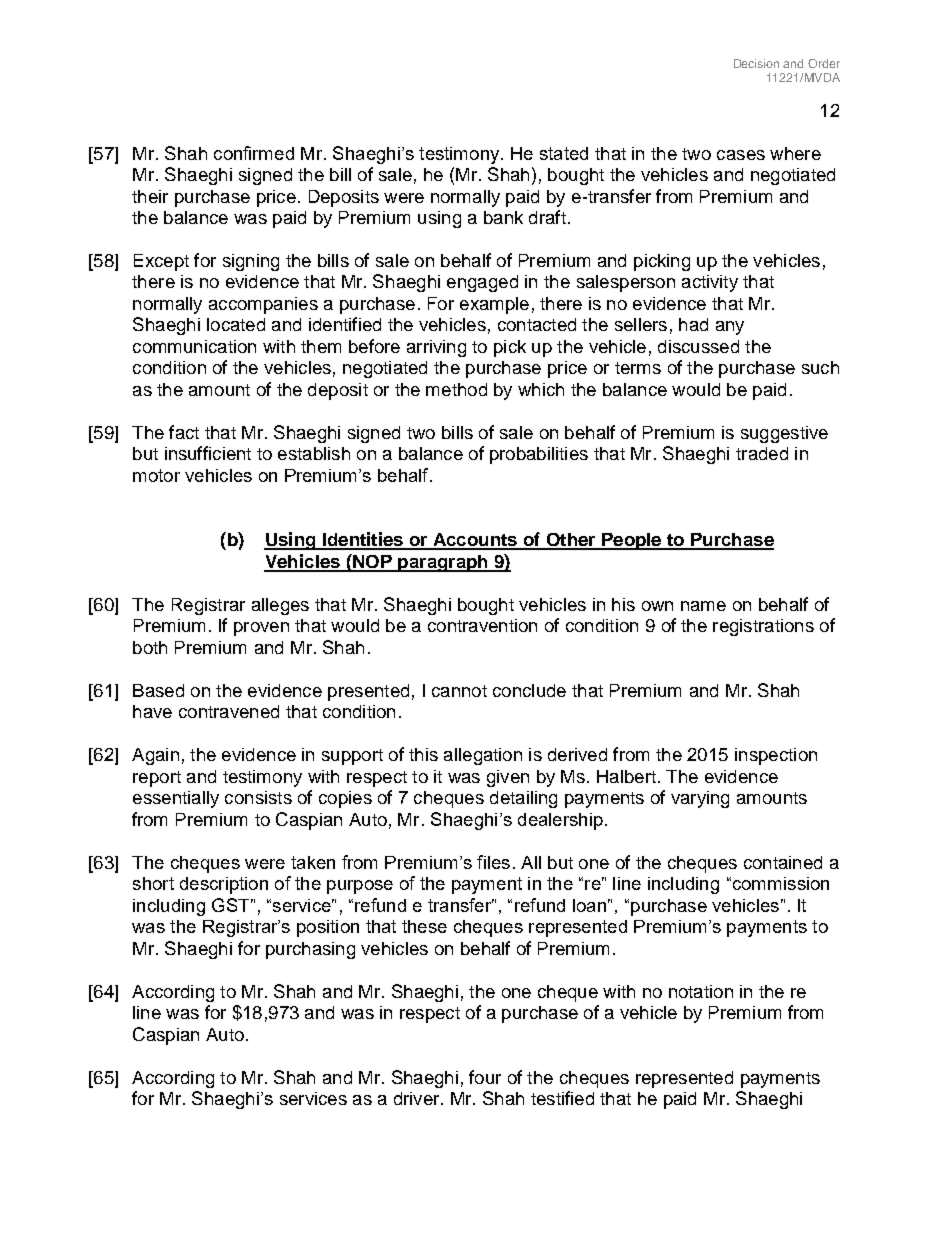 This page has width=952, height=1233. Describe the element at coordinates (730, 328) in the page. I see `any` at that location.
